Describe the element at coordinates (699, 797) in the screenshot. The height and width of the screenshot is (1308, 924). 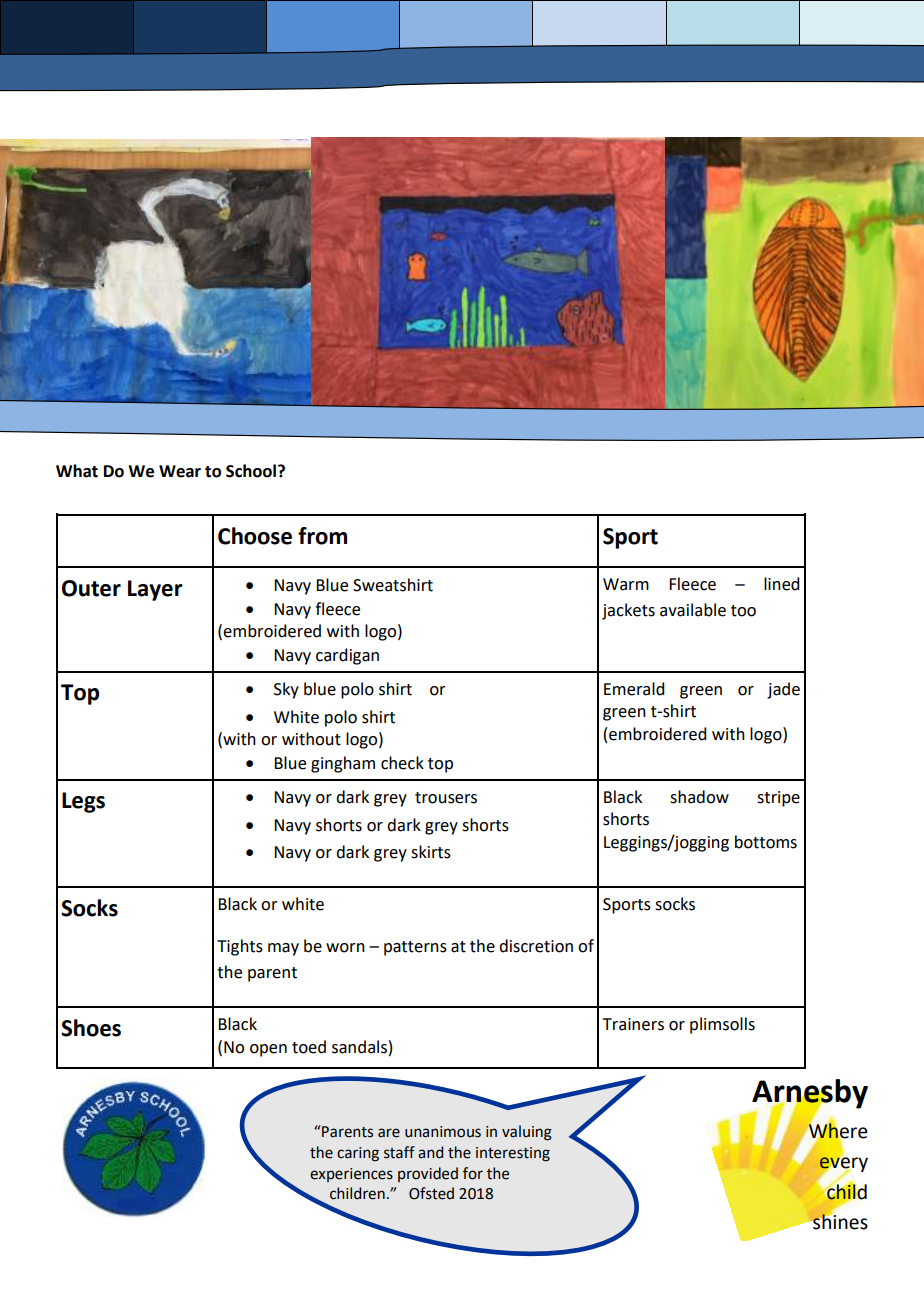
I see `shadow` at that location.
